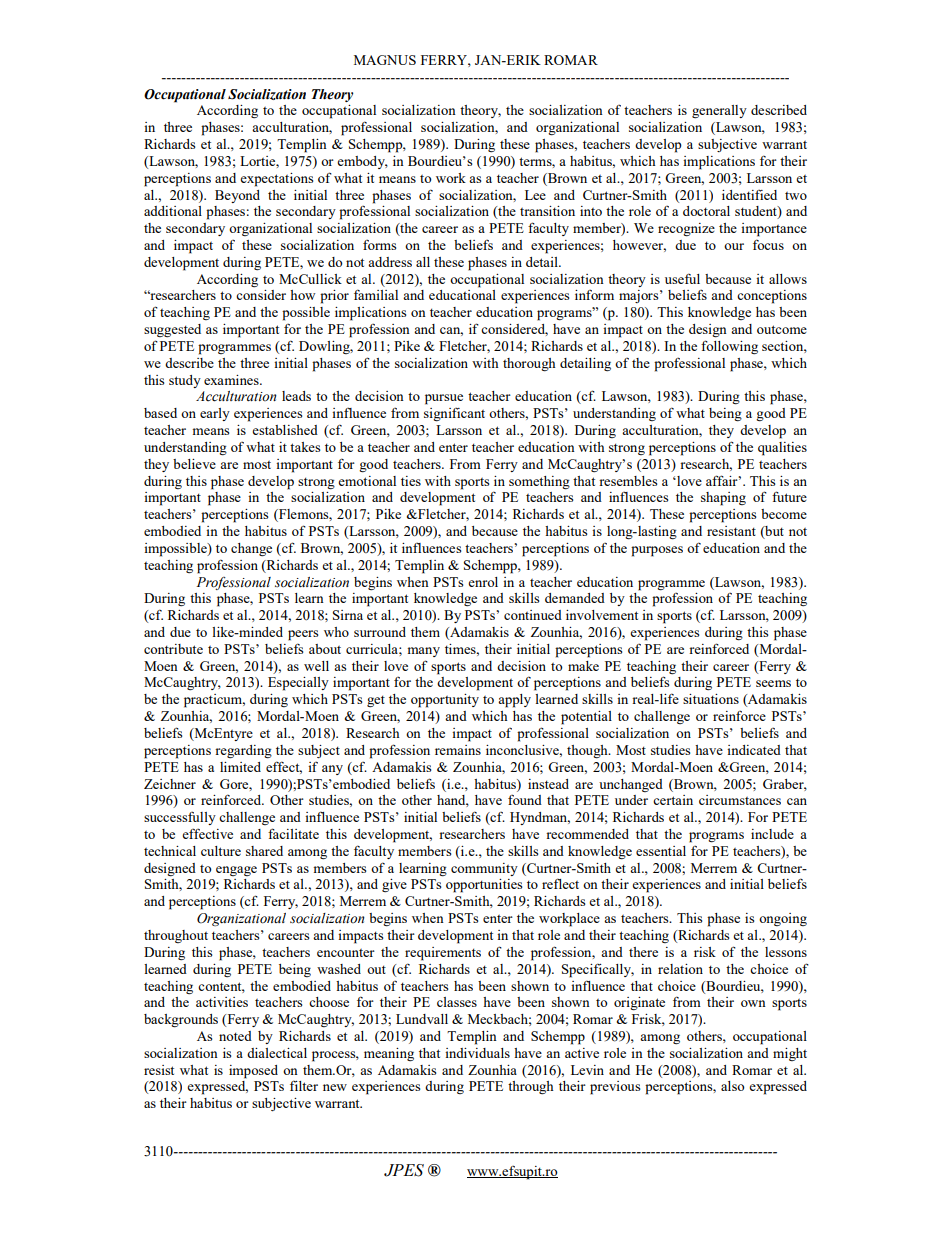  I want to click on imposed, so click(253, 1072).
